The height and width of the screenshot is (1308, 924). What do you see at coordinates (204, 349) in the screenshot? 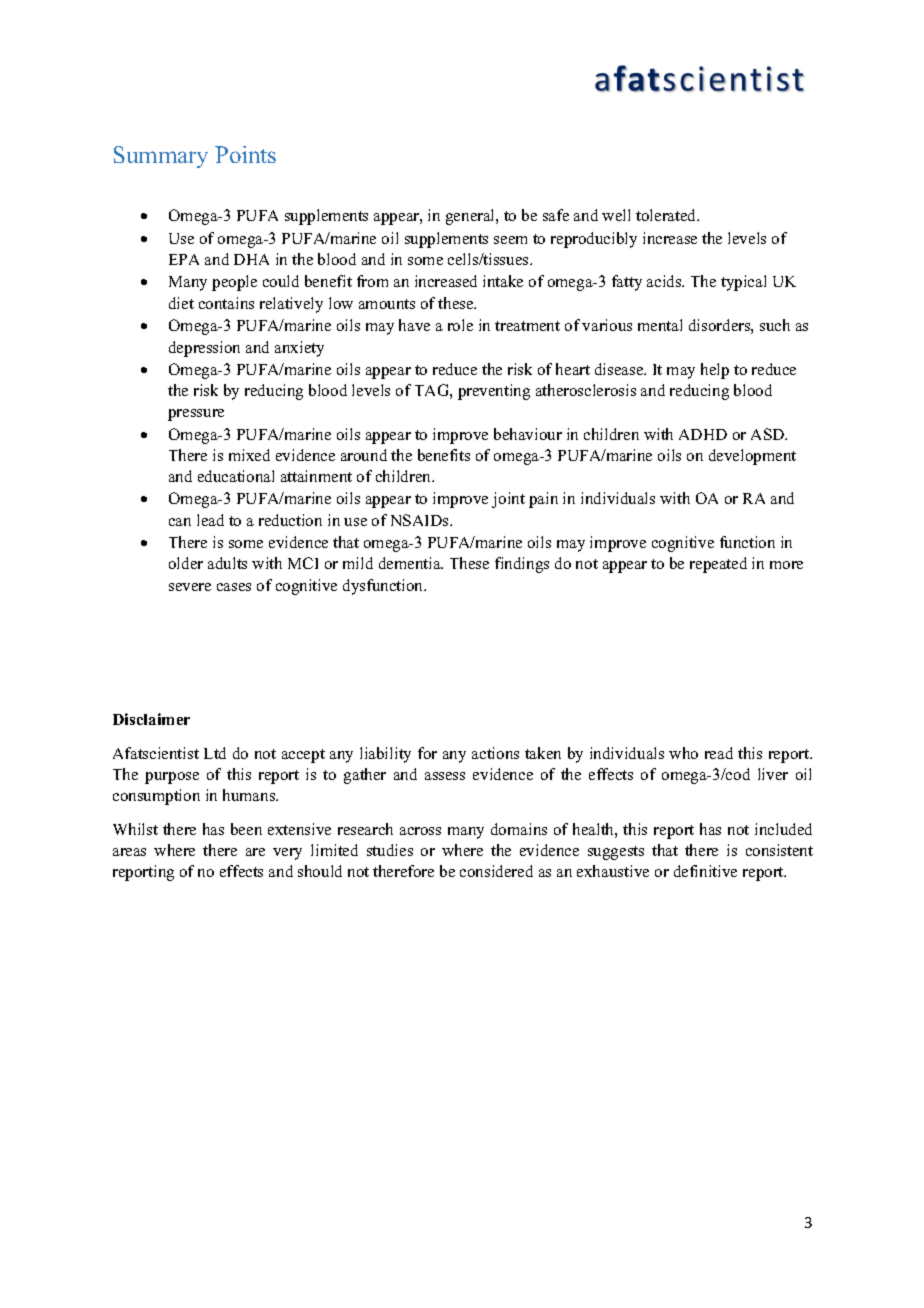
I see `depression` at bounding box center [204, 349].
